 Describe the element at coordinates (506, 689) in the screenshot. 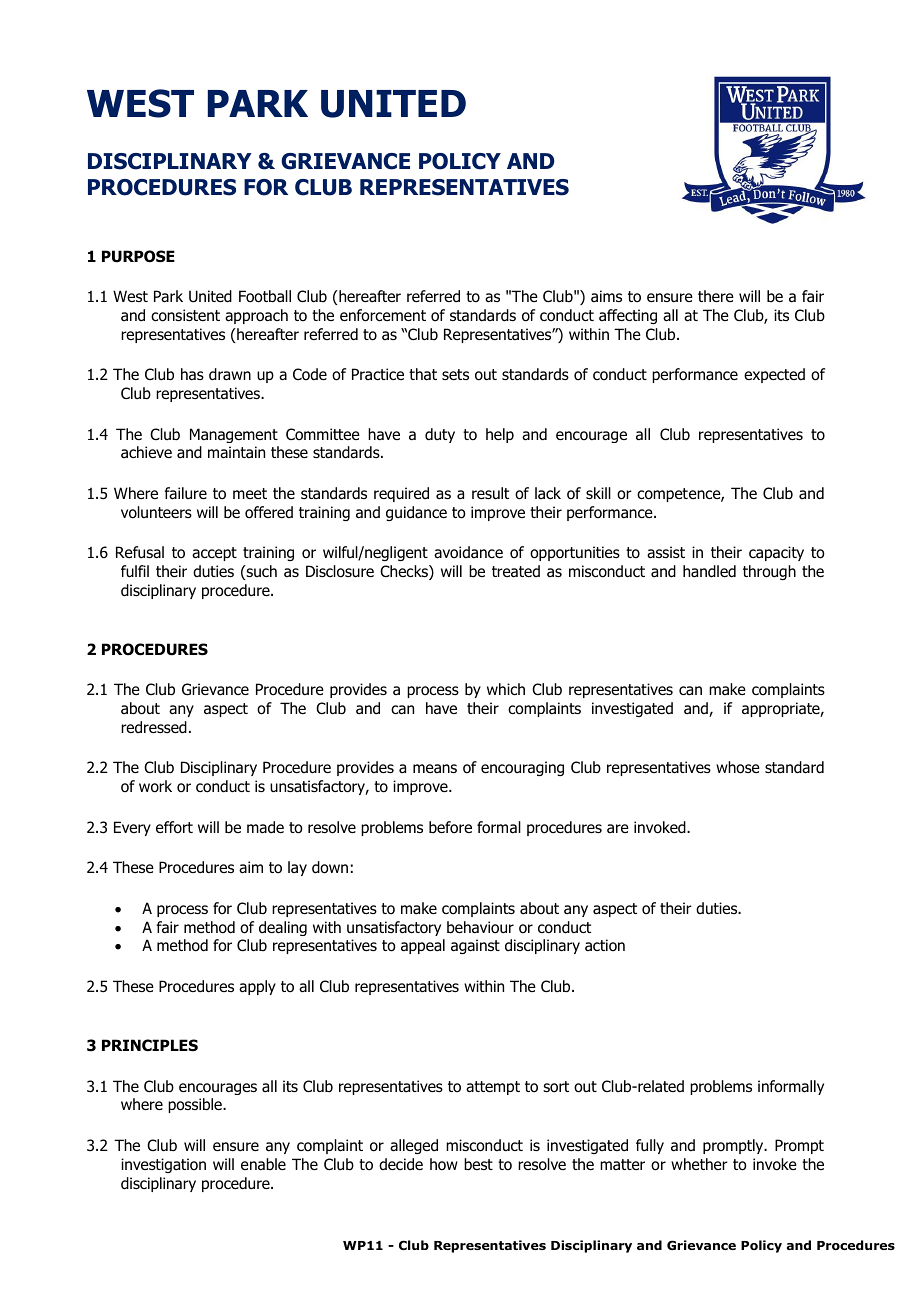

I see `which` at that location.
